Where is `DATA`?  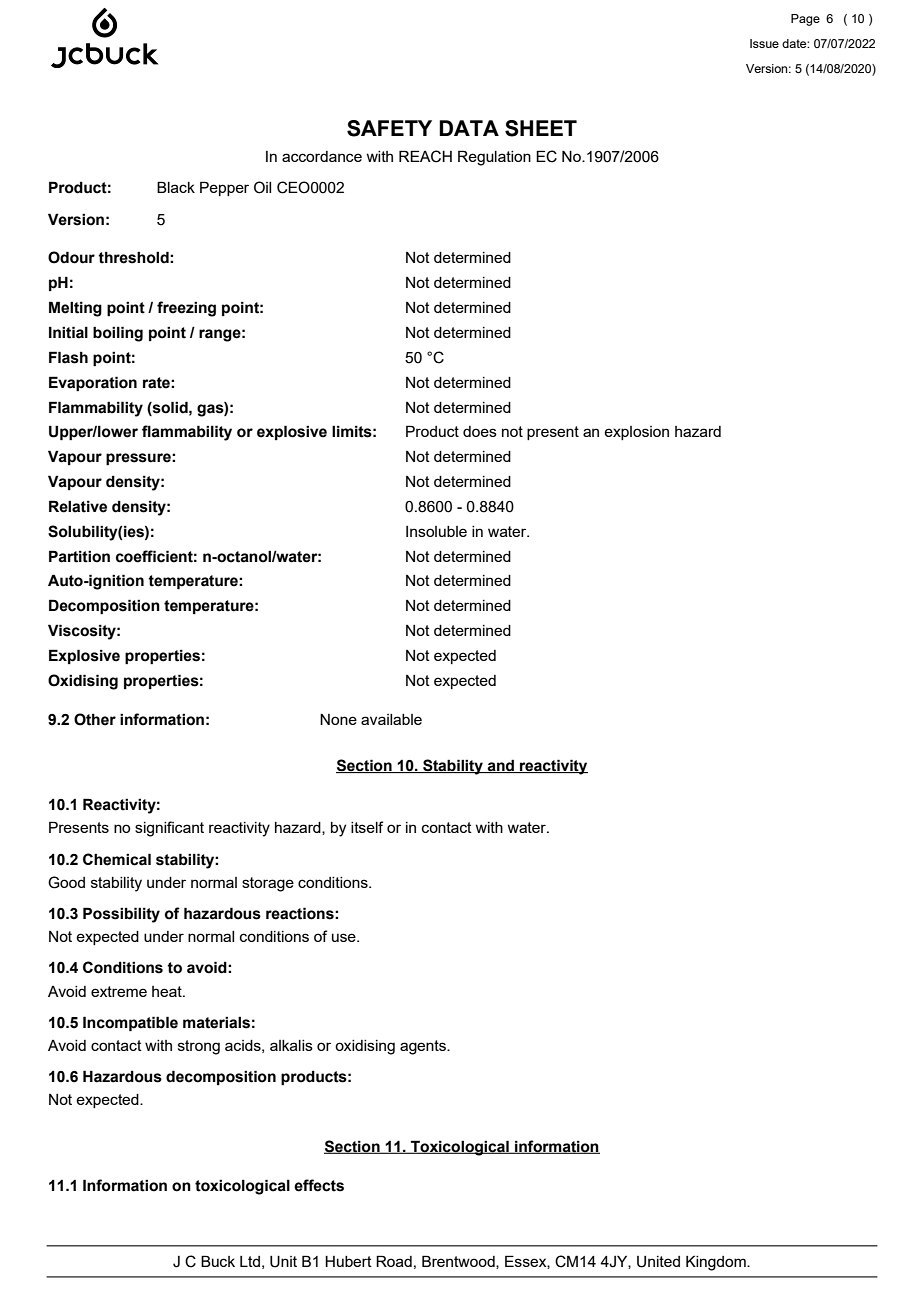
DATA is located at coordinates (469, 128).
